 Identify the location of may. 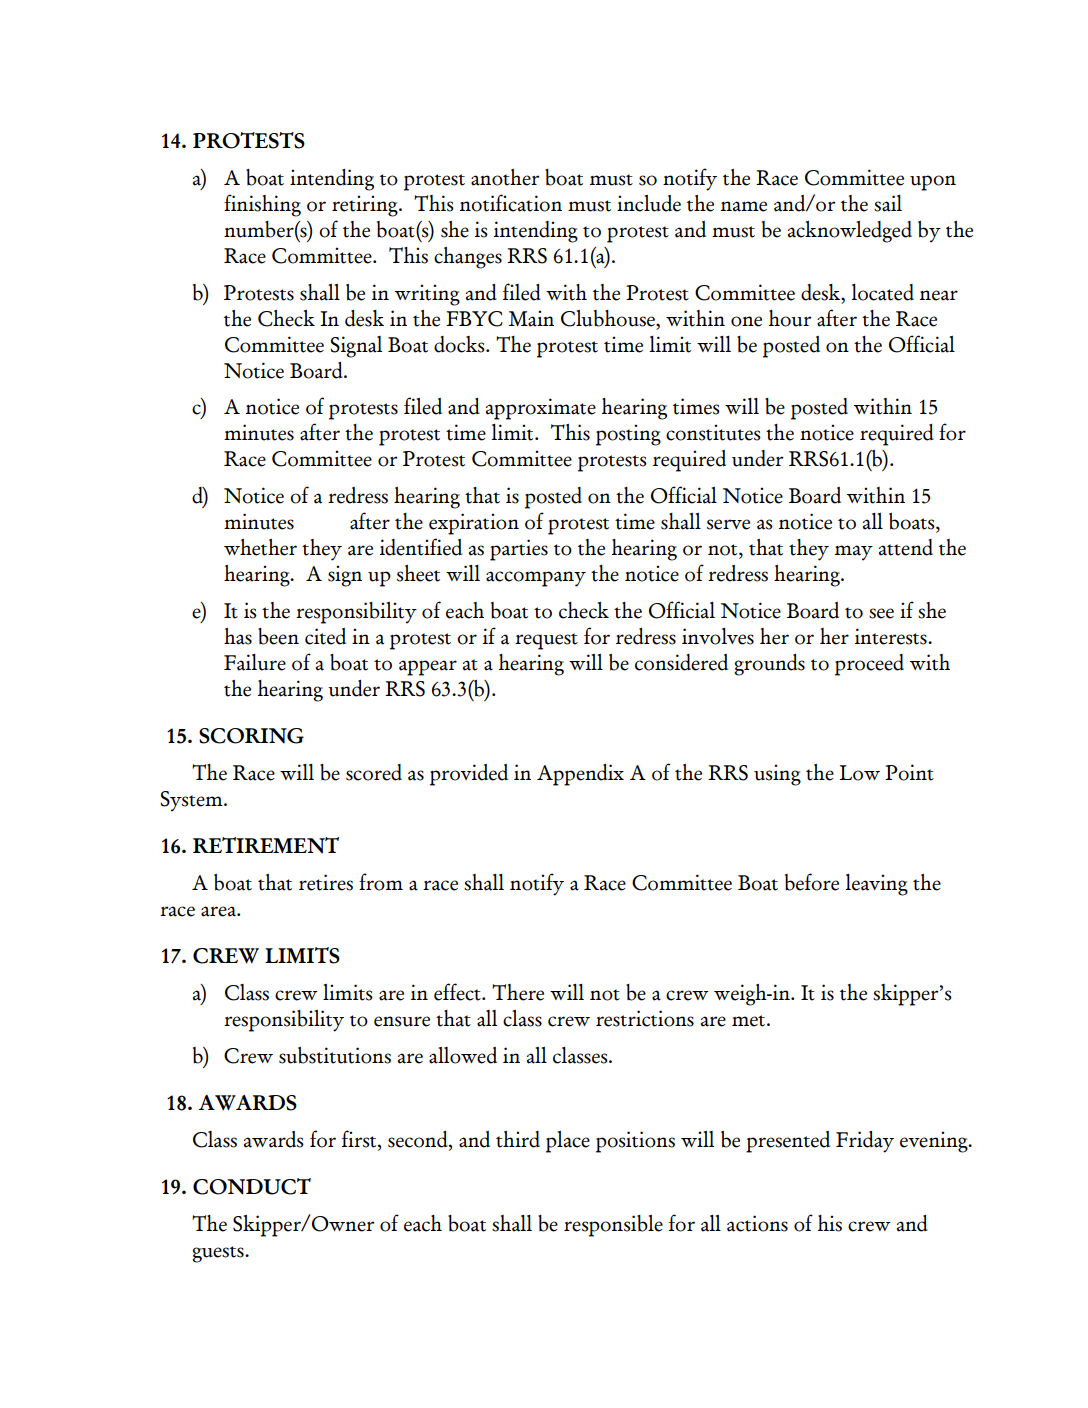
(854, 553).
